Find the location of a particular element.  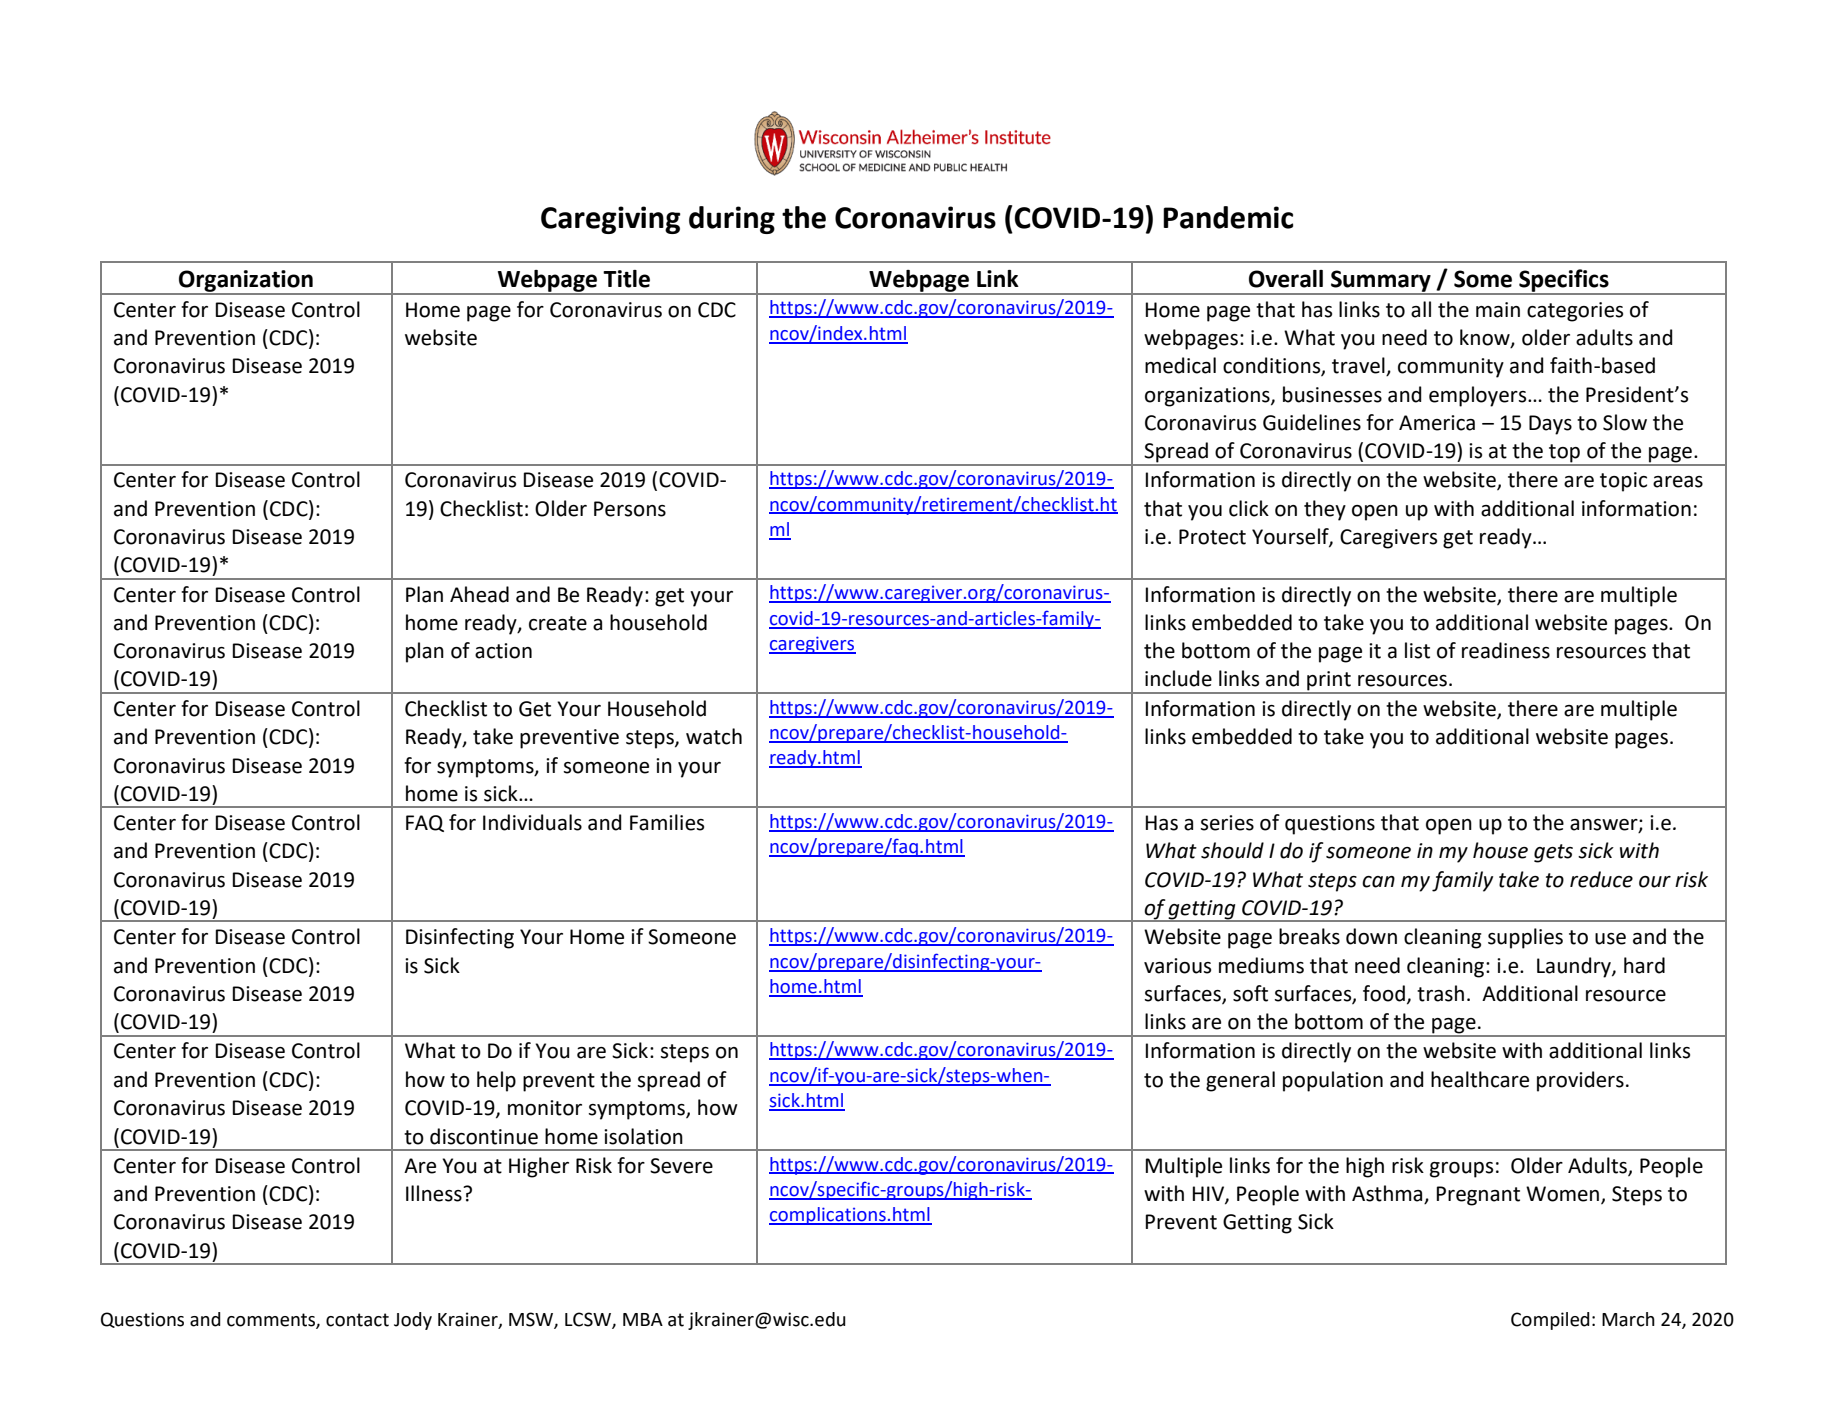

main is located at coordinates (1498, 310).
